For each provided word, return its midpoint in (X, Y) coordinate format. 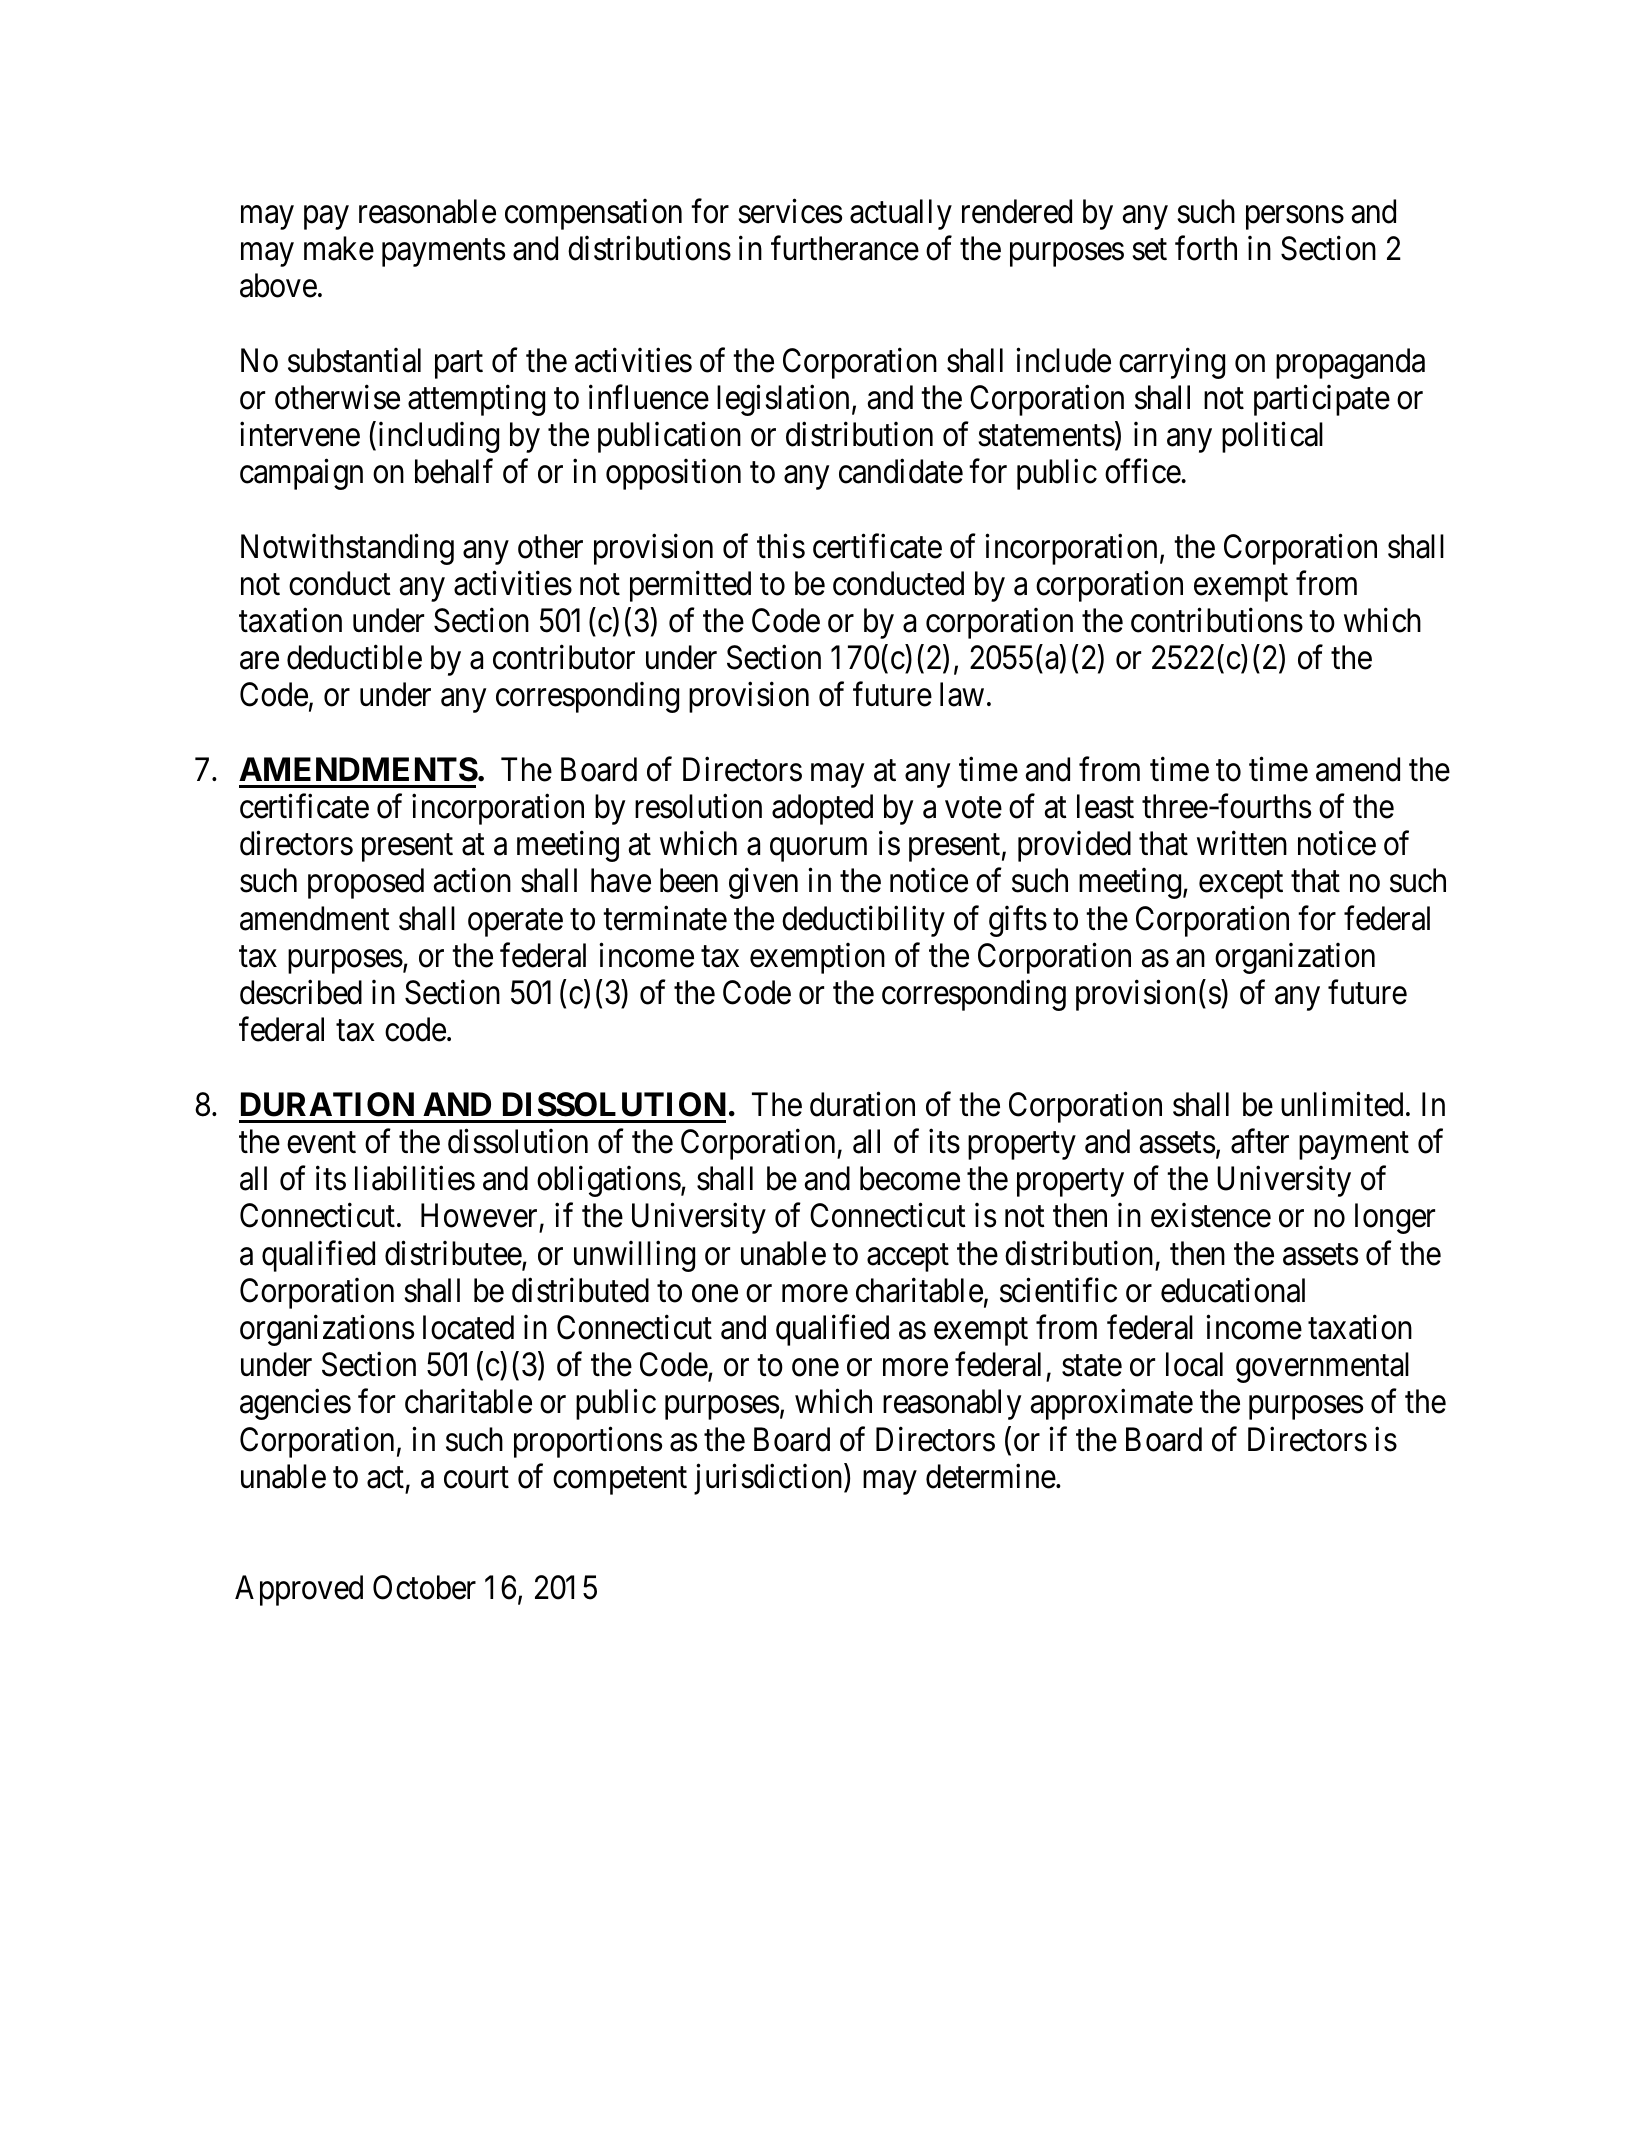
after (1260, 1141)
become (910, 1178)
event (321, 1143)
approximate (1112, 1404)
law (962, 694)
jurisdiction (769, 1479)
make (339, 248)
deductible (354, 657)
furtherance (845, 248)
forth (1206, 248)
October (424, 1587)
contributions (1217, 620)
